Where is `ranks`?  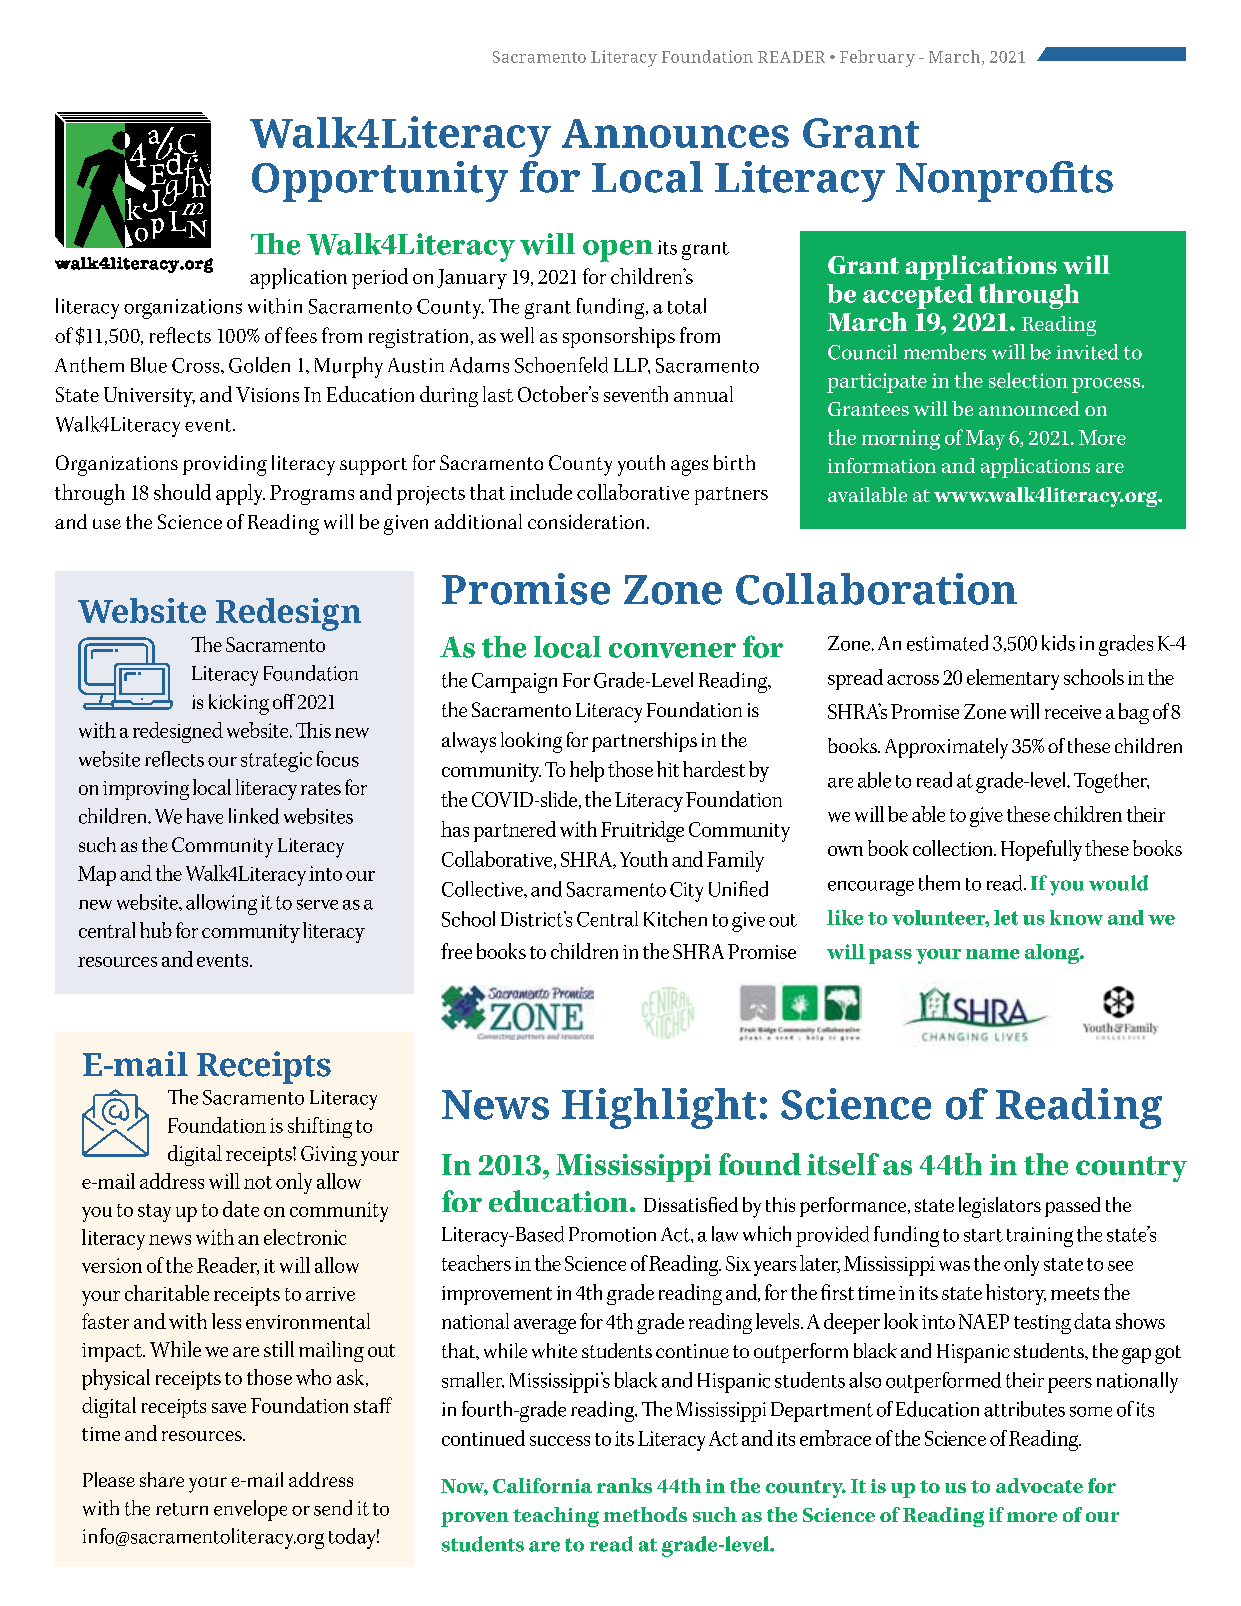 ranks is located at coordinates (624, 1485).
